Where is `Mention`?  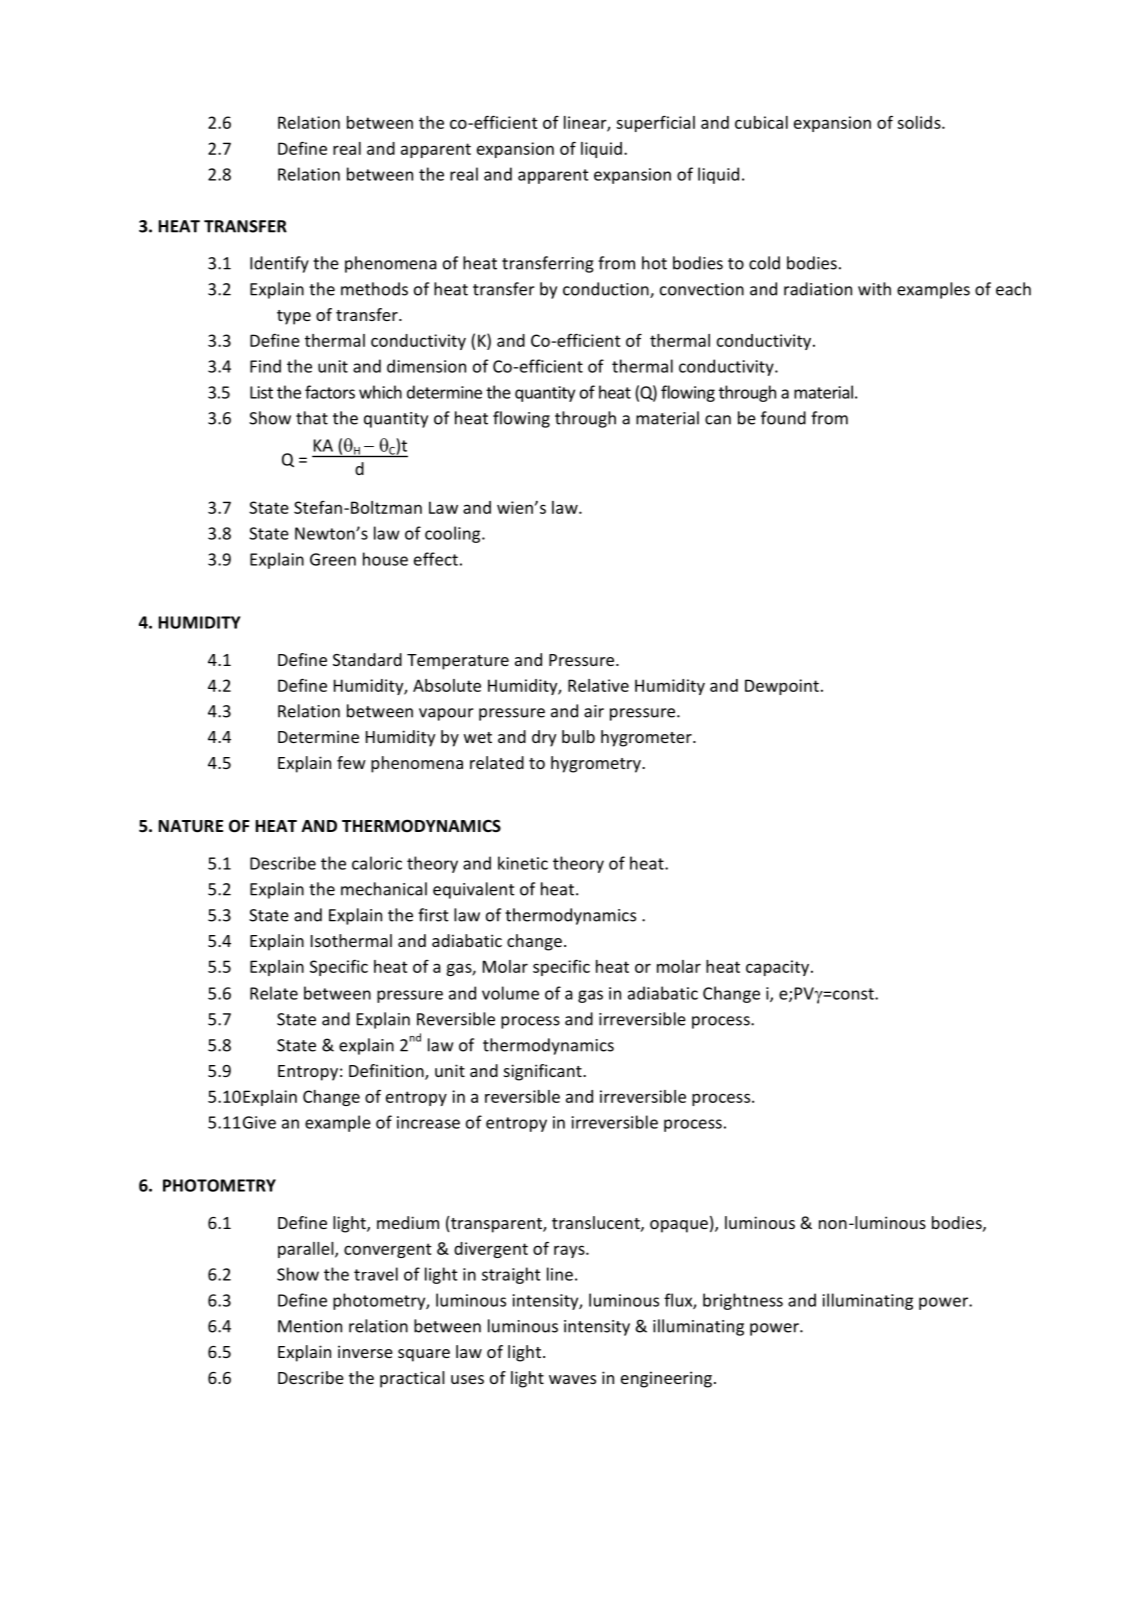
Mention is located at coordinates (310, 1326).
